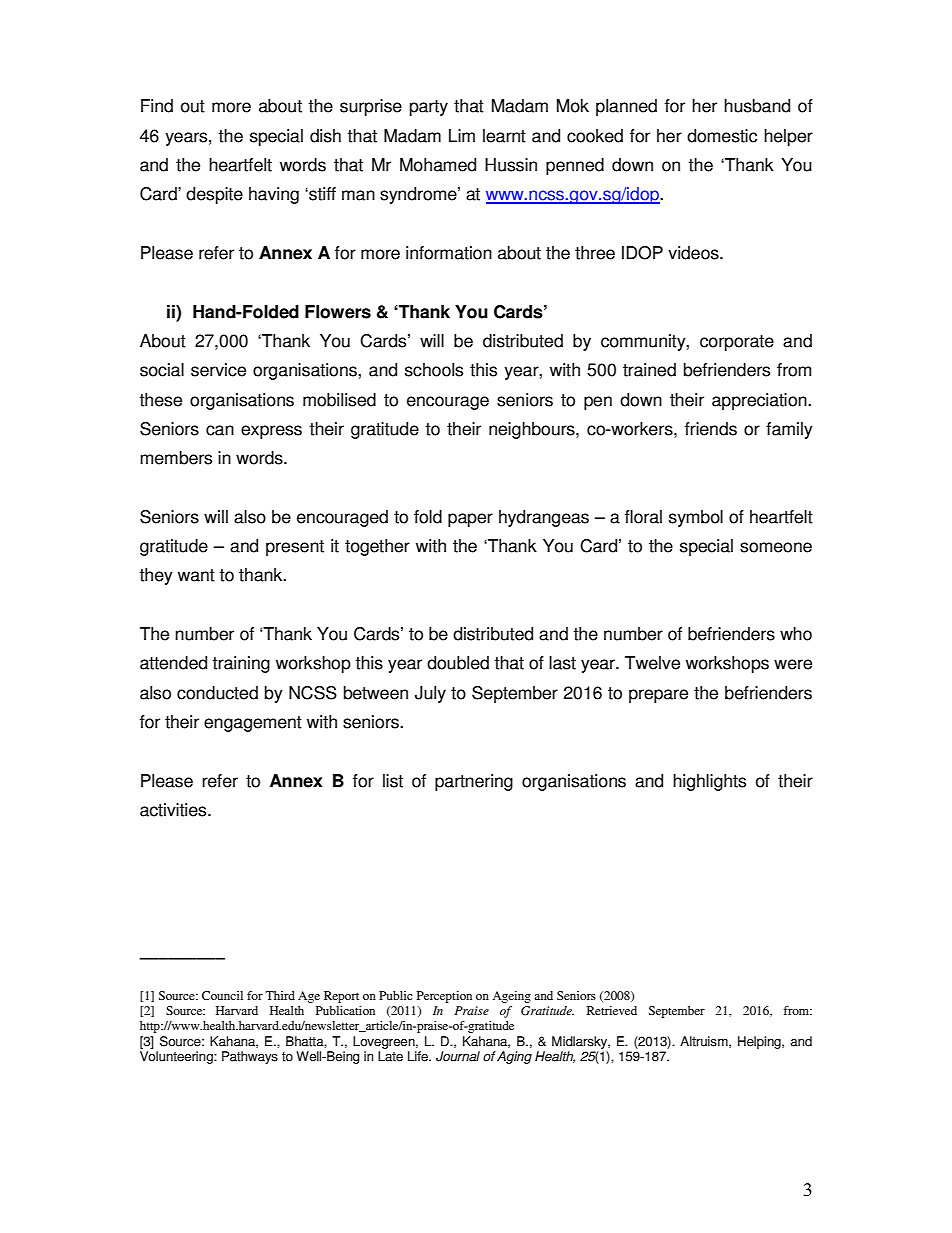 Image resolution: width=952 pixels, height=1233 pixels. I want to click on Retrieved, so click(612, 1010).
